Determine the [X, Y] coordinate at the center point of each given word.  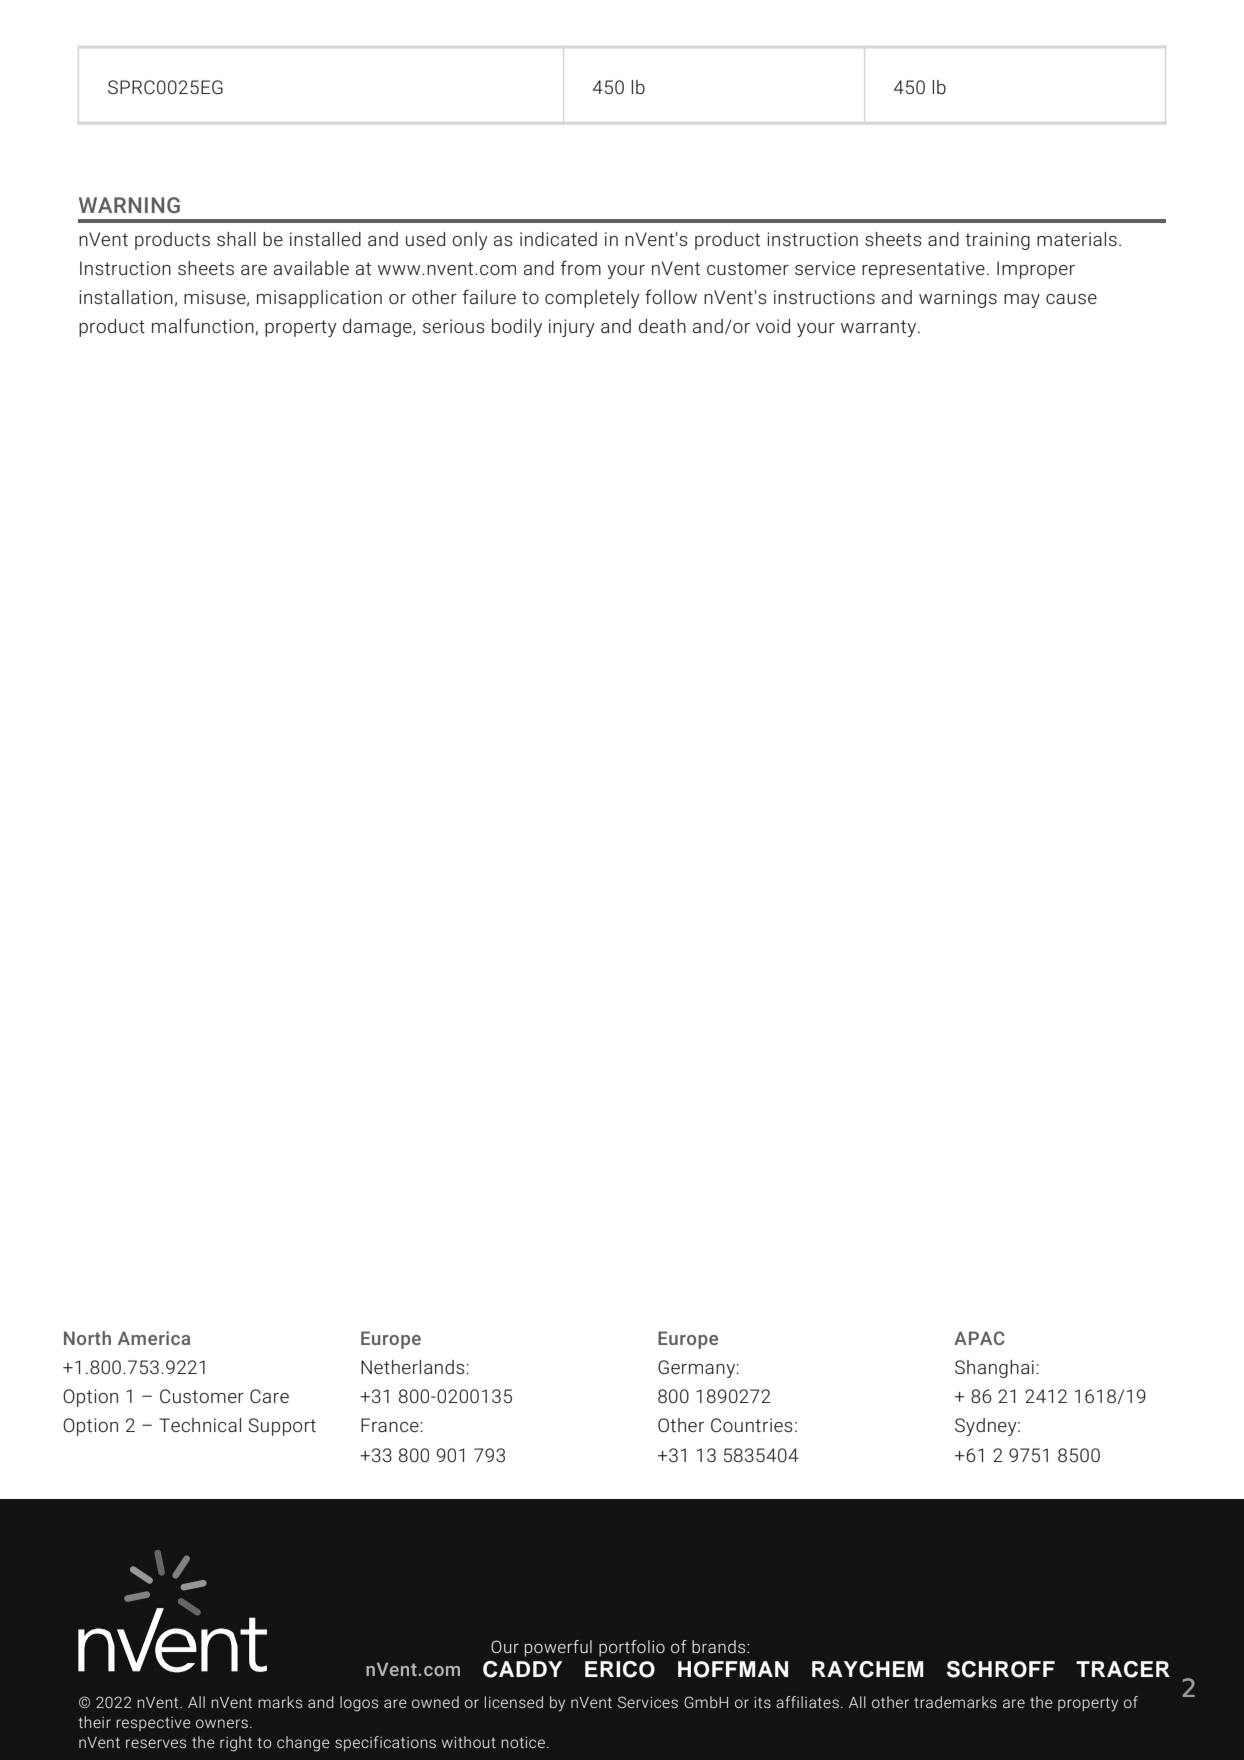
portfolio [632, 1648]
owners [222, 1723]
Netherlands [413, 1367]
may [1022, 301]
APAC [979, 1338]
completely [592, 299]
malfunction [204, 326]
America [154, 1338]
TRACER [1123, 1669]
